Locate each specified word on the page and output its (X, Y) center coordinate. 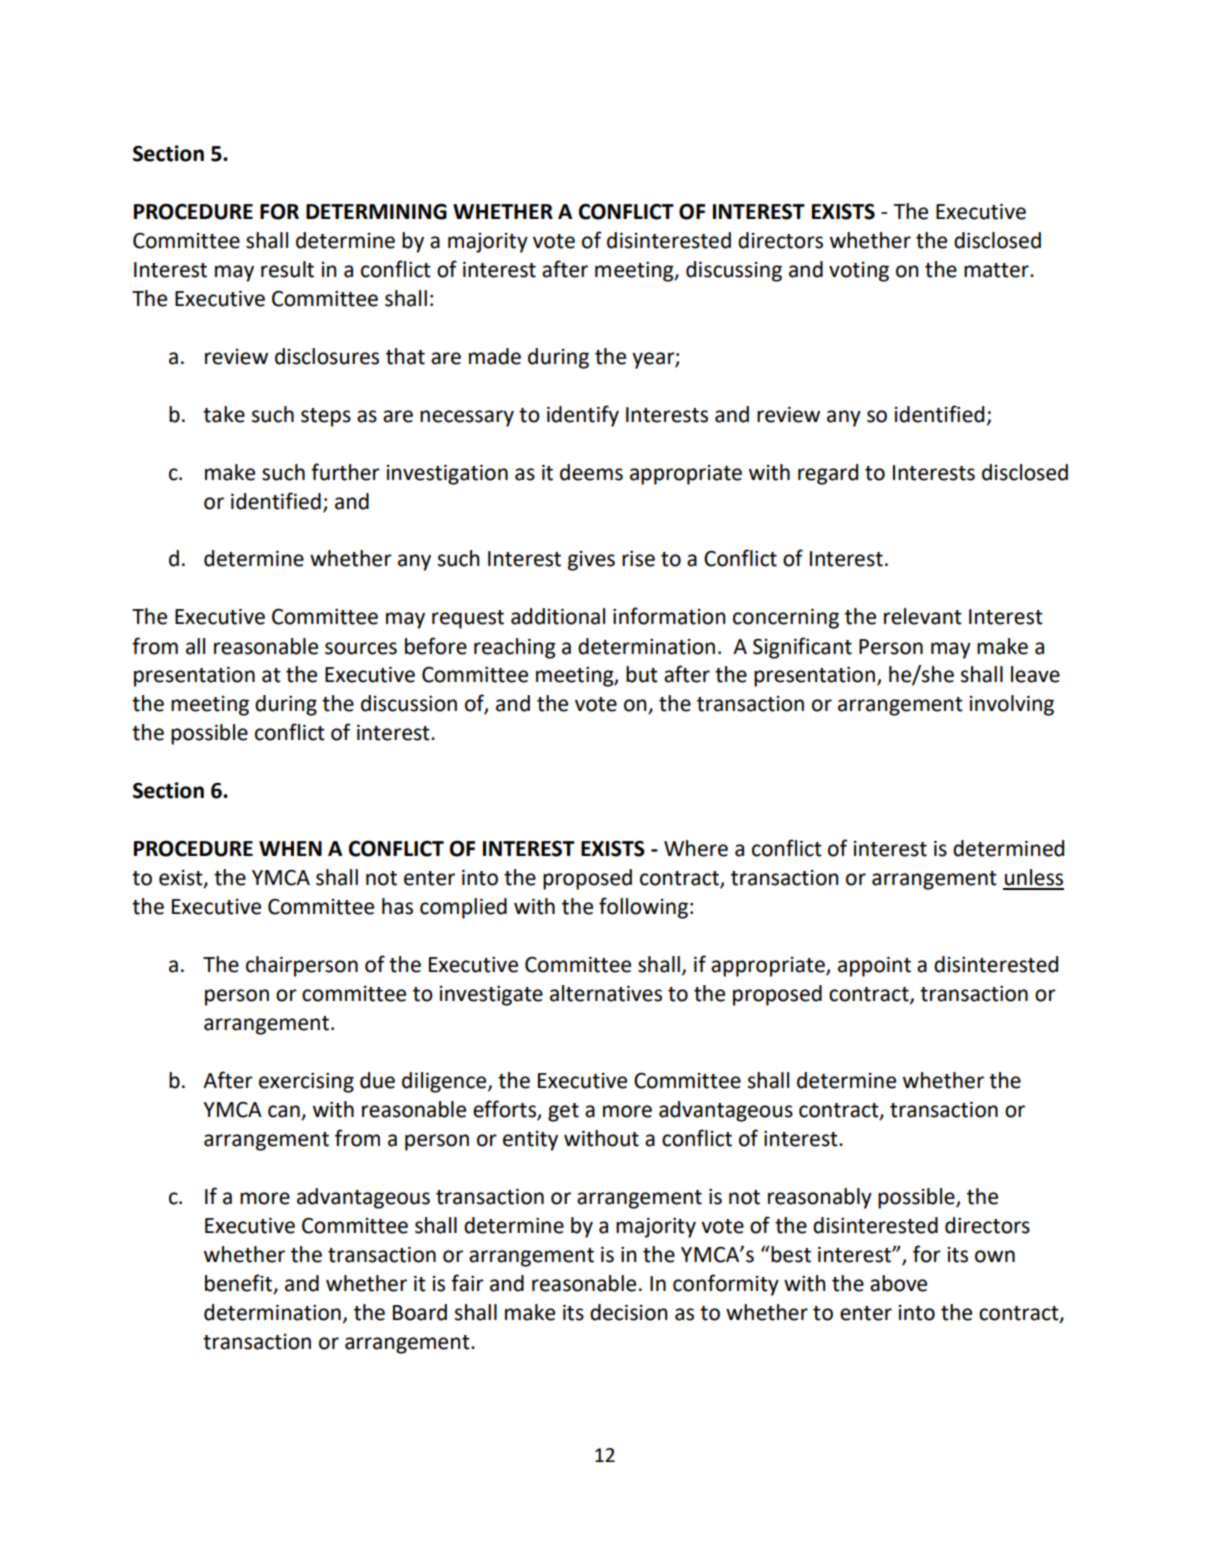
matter (997, 270)
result (287, 269)
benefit (240, 1283)
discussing (734, 271)
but (642, 674)
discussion (409, 703)
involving (1012, 705)
